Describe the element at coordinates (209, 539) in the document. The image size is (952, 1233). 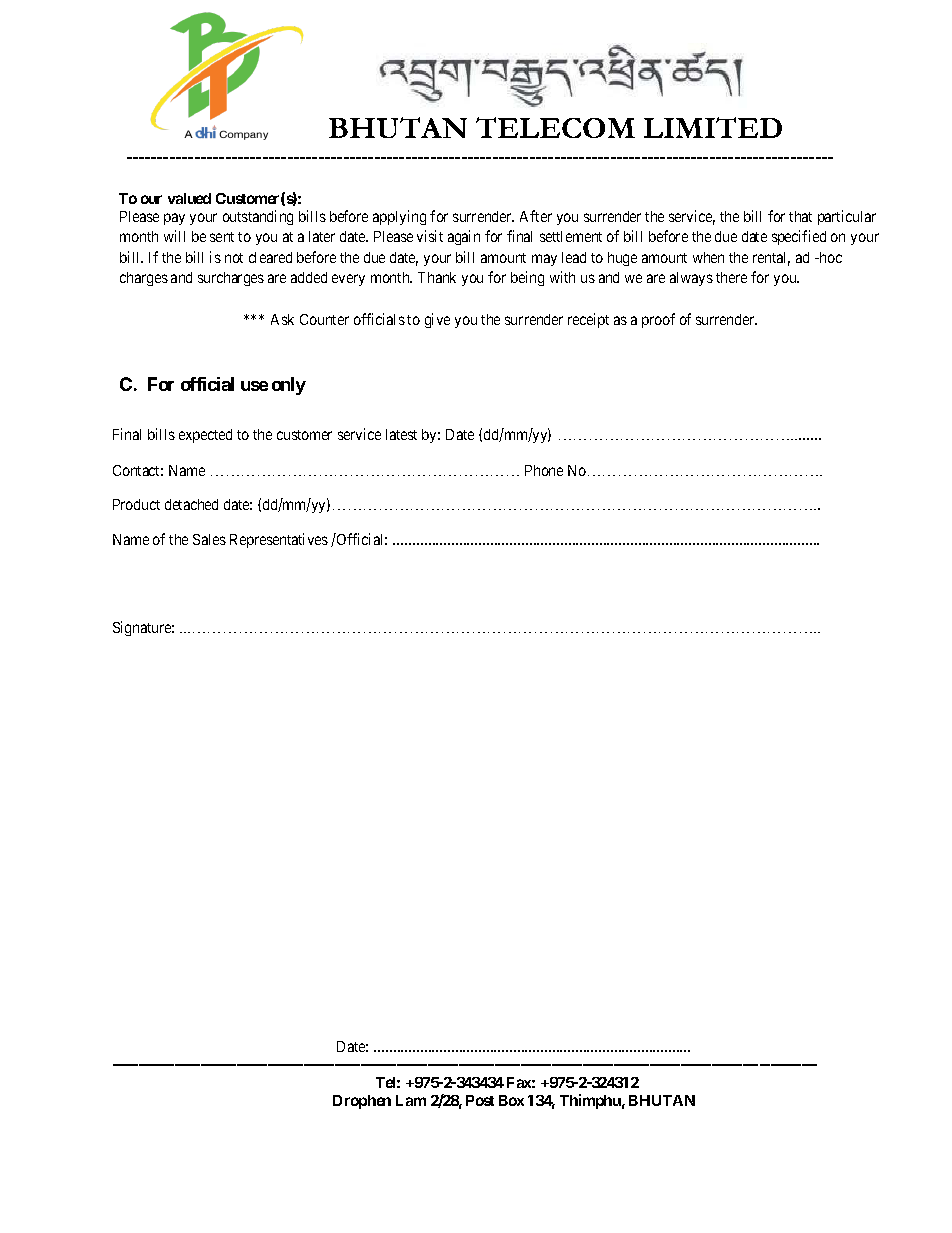
I see `Sales` at that location.
